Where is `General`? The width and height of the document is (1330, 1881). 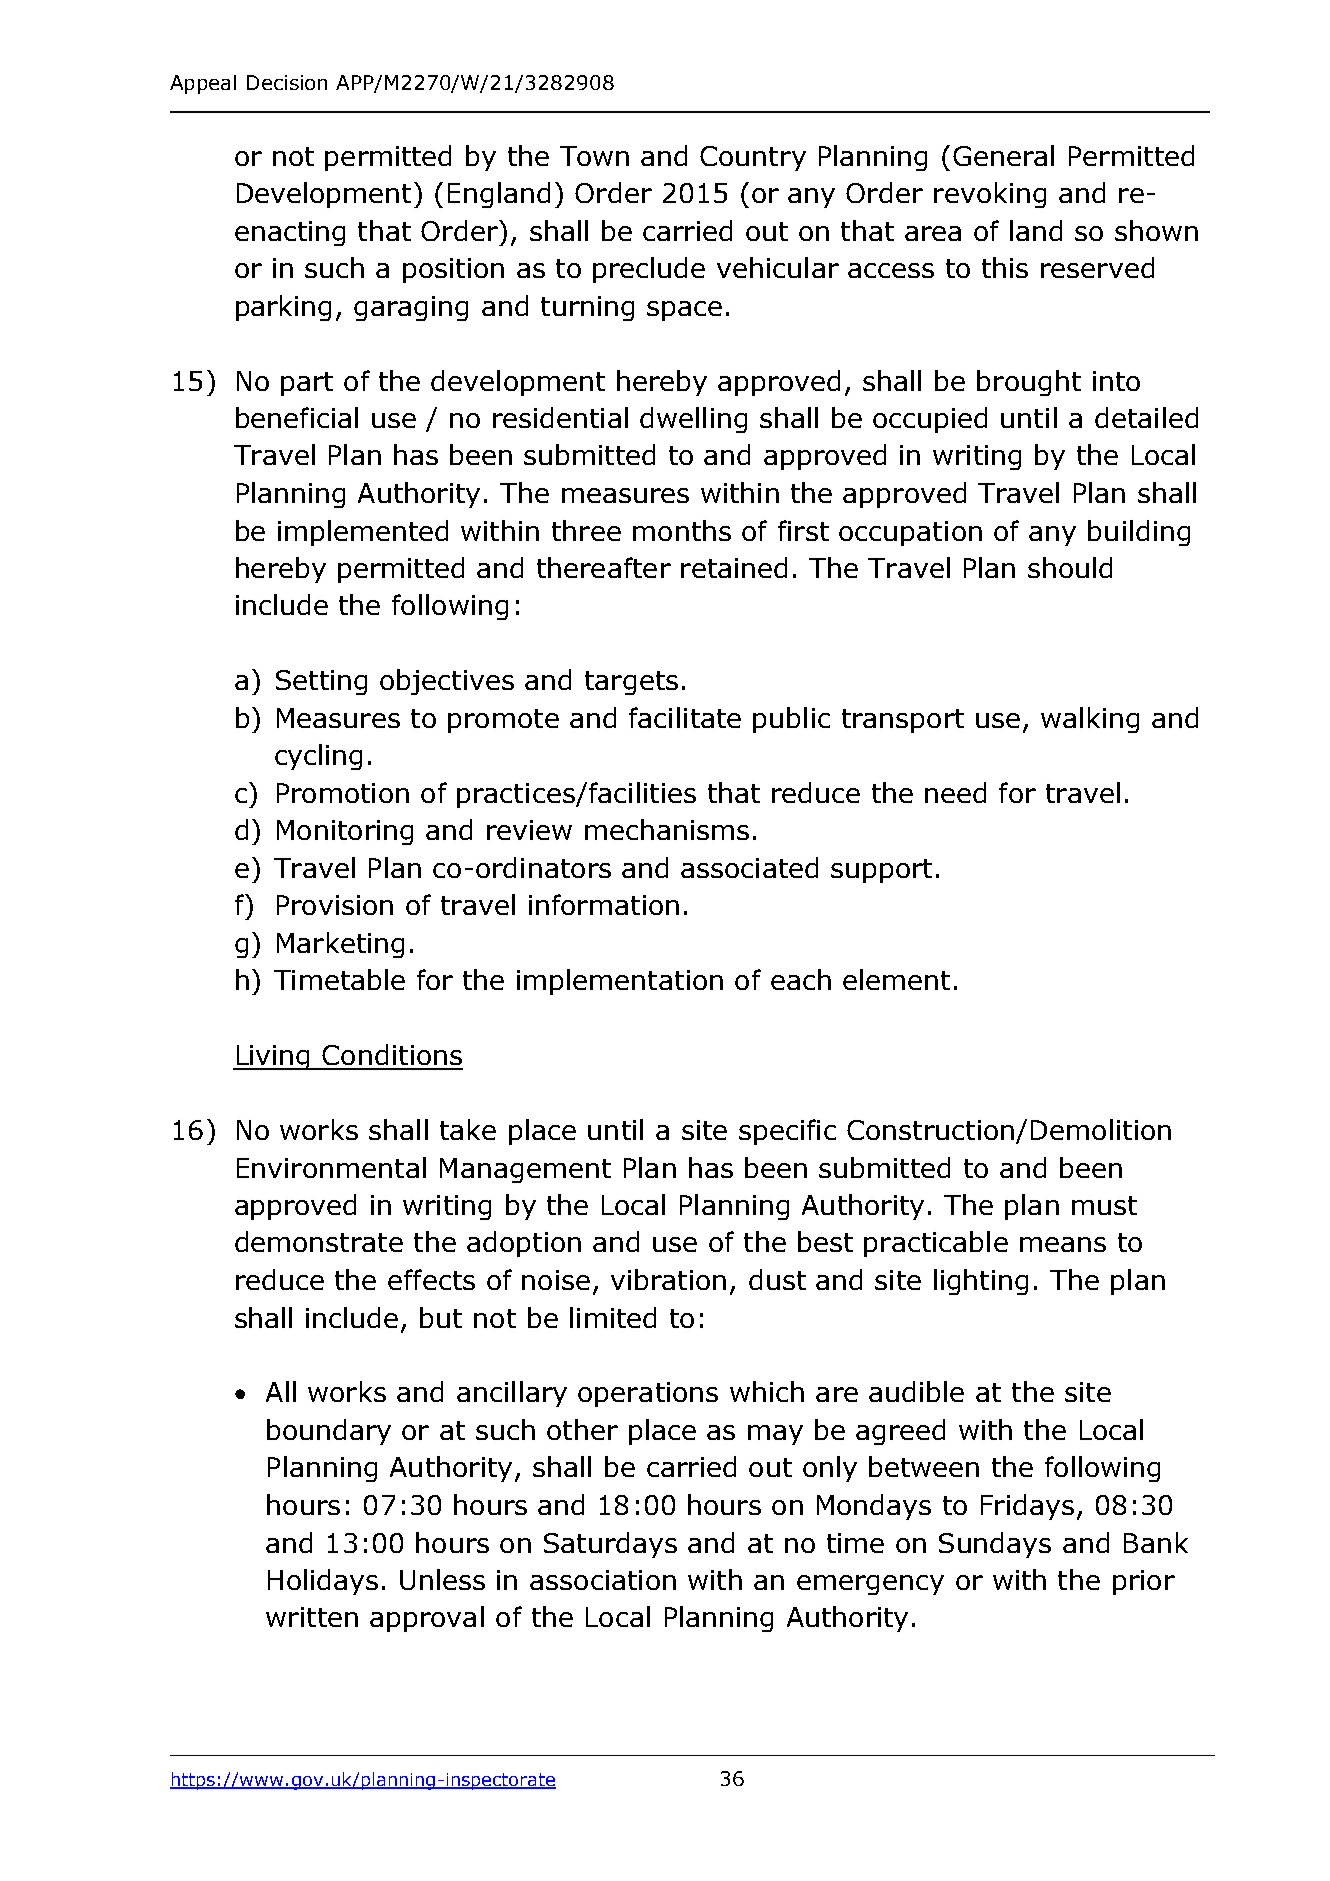 General is located at coordinates (1003, 155).
